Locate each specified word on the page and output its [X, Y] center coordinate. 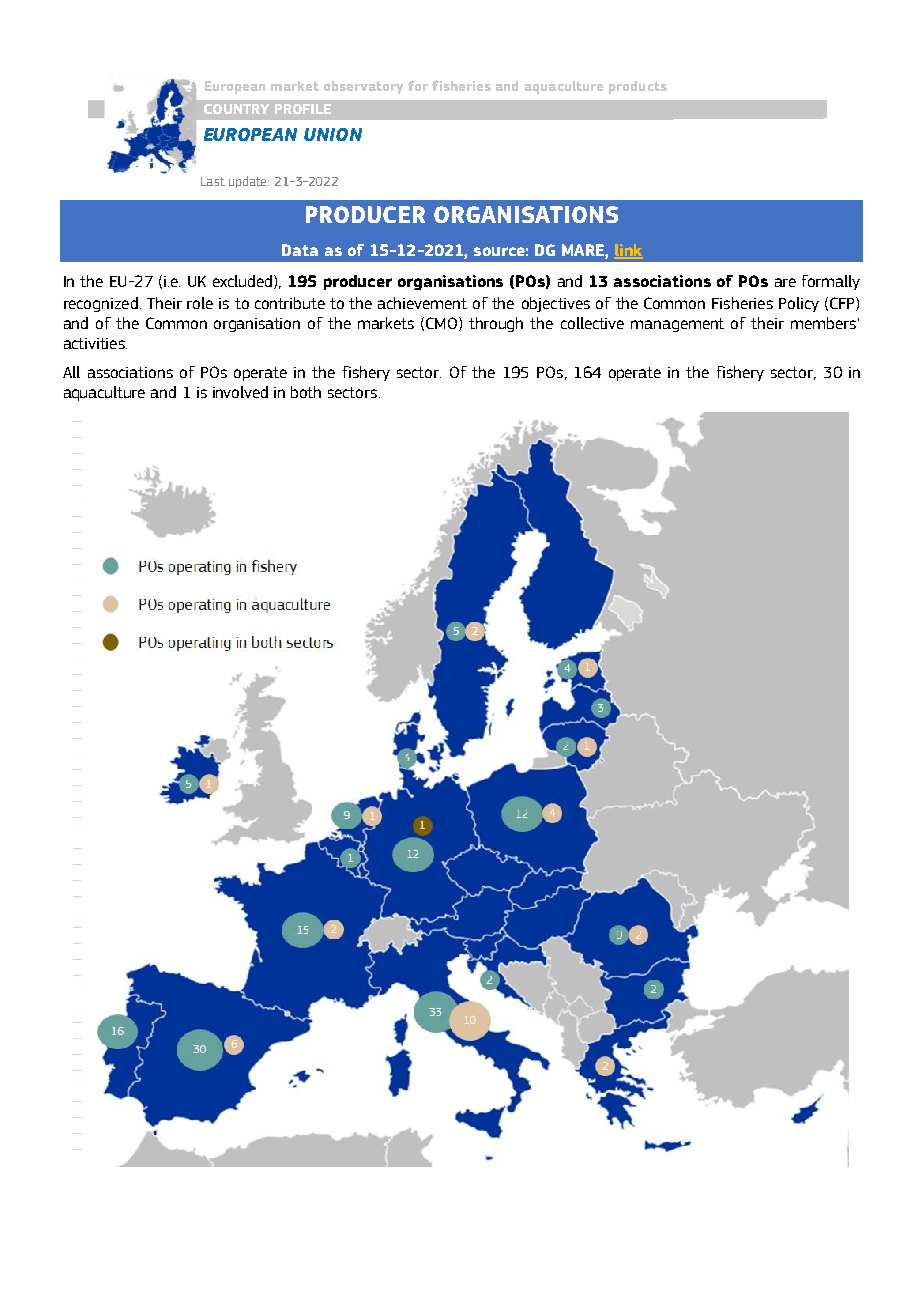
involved [240, 392]
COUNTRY [236, 109]
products [638, 87]
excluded [242, 281]
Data [300, 250]
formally [831, 282]
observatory [363, 87]
